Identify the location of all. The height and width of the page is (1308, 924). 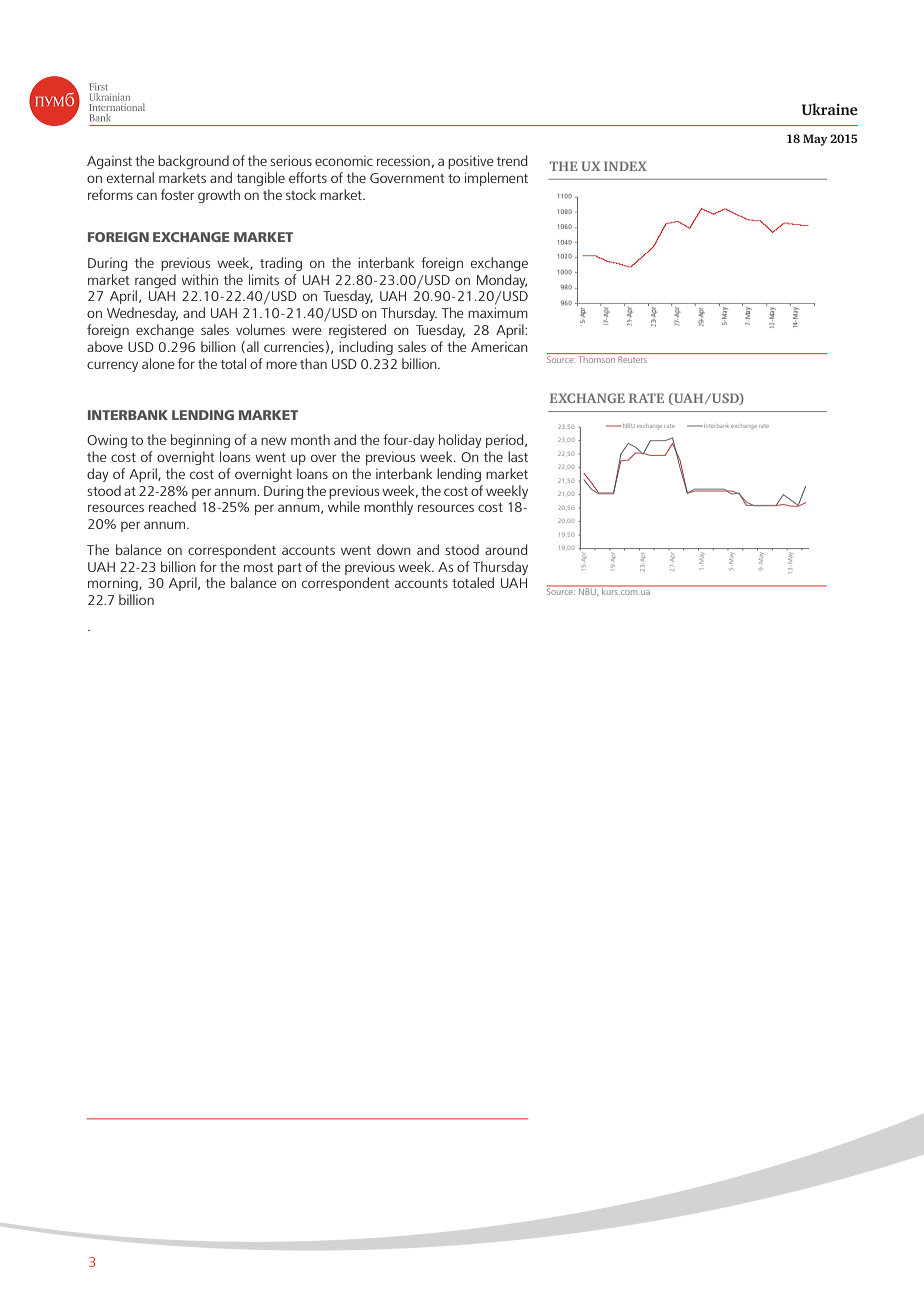
(253, 346).
